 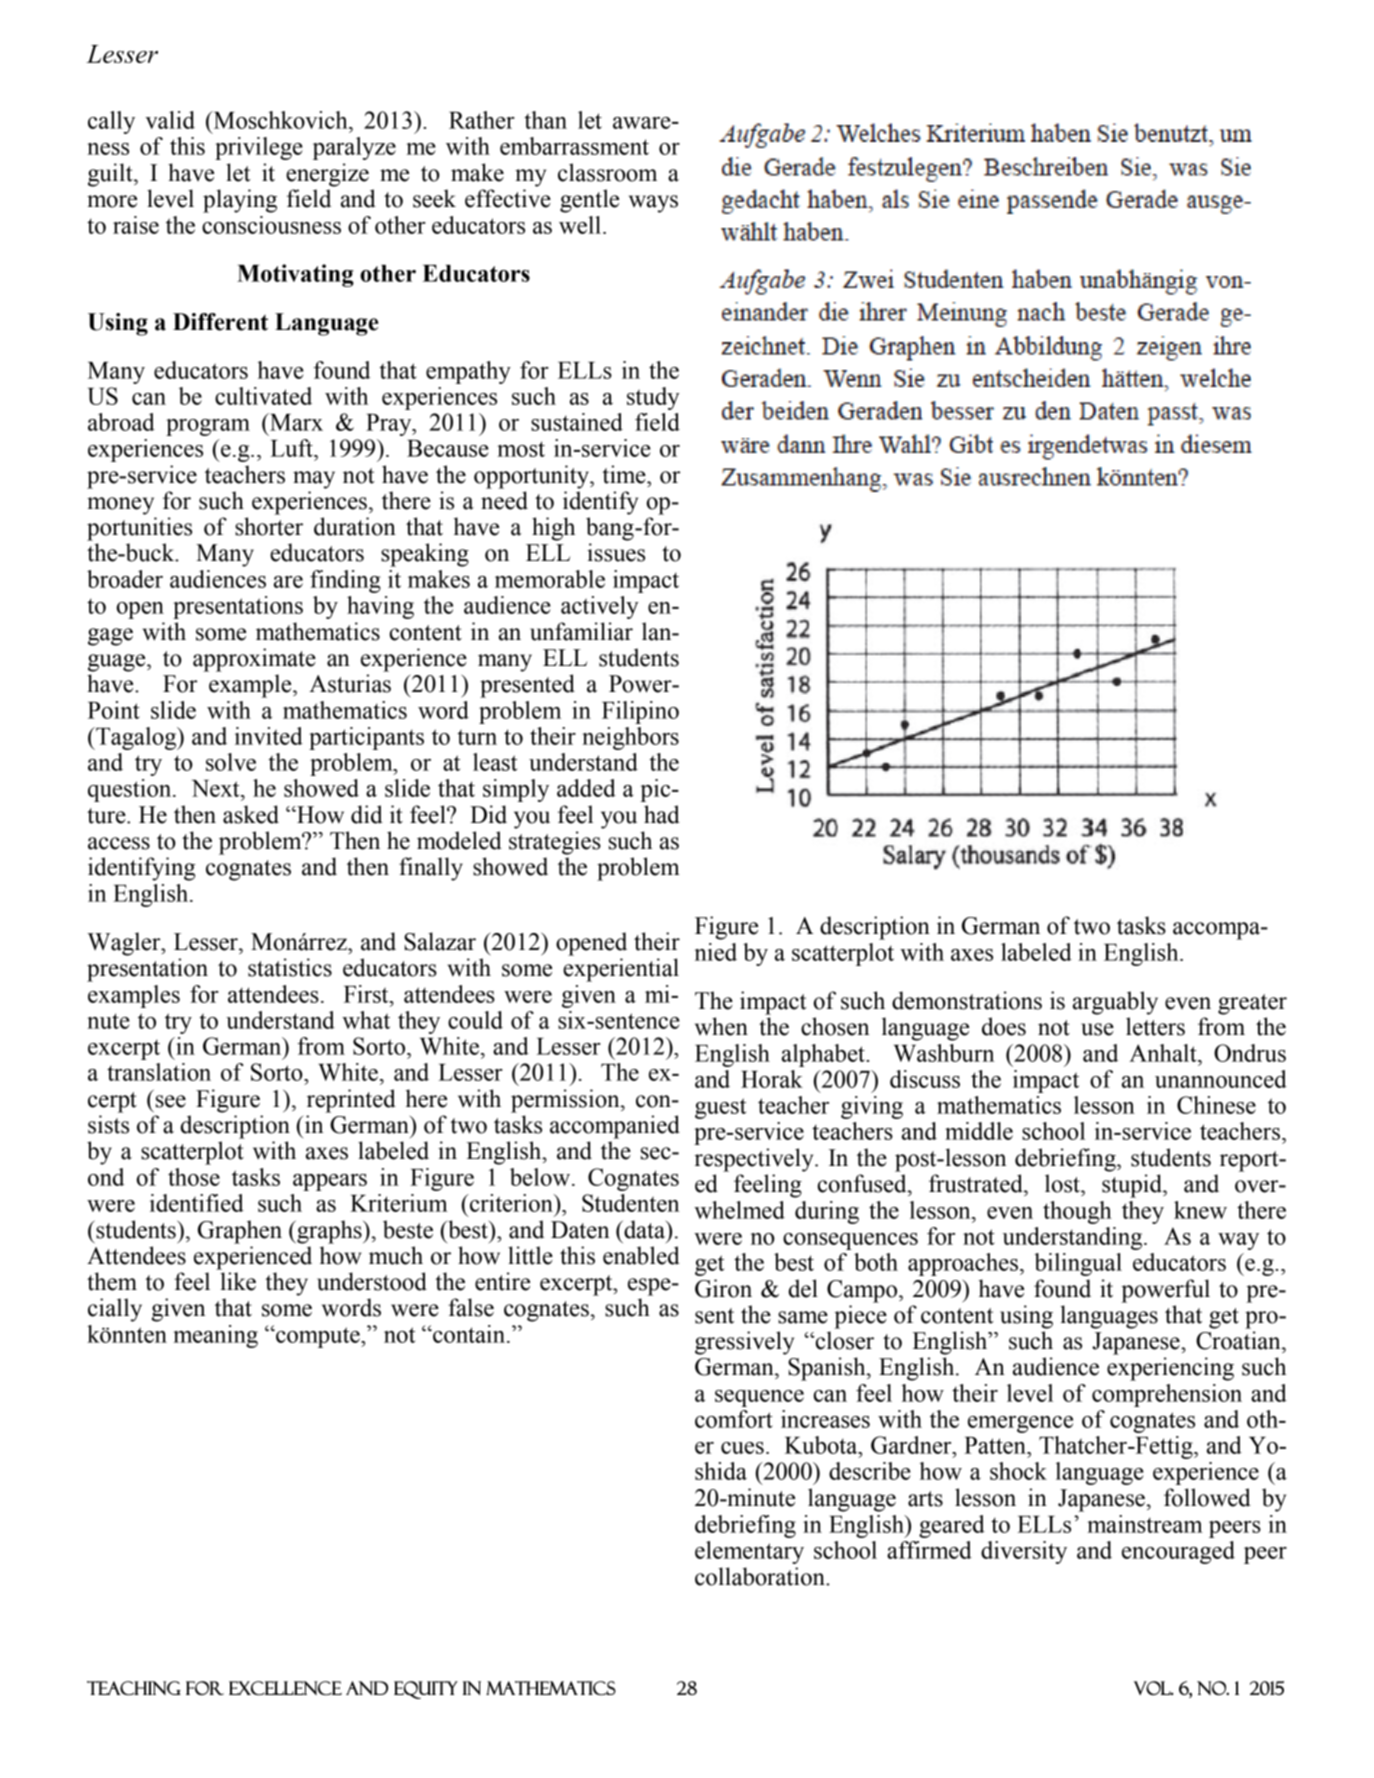 What do you see at coordinates (653, 398) in the screenshot?
I see `study` at bounding box center [653, 398].
